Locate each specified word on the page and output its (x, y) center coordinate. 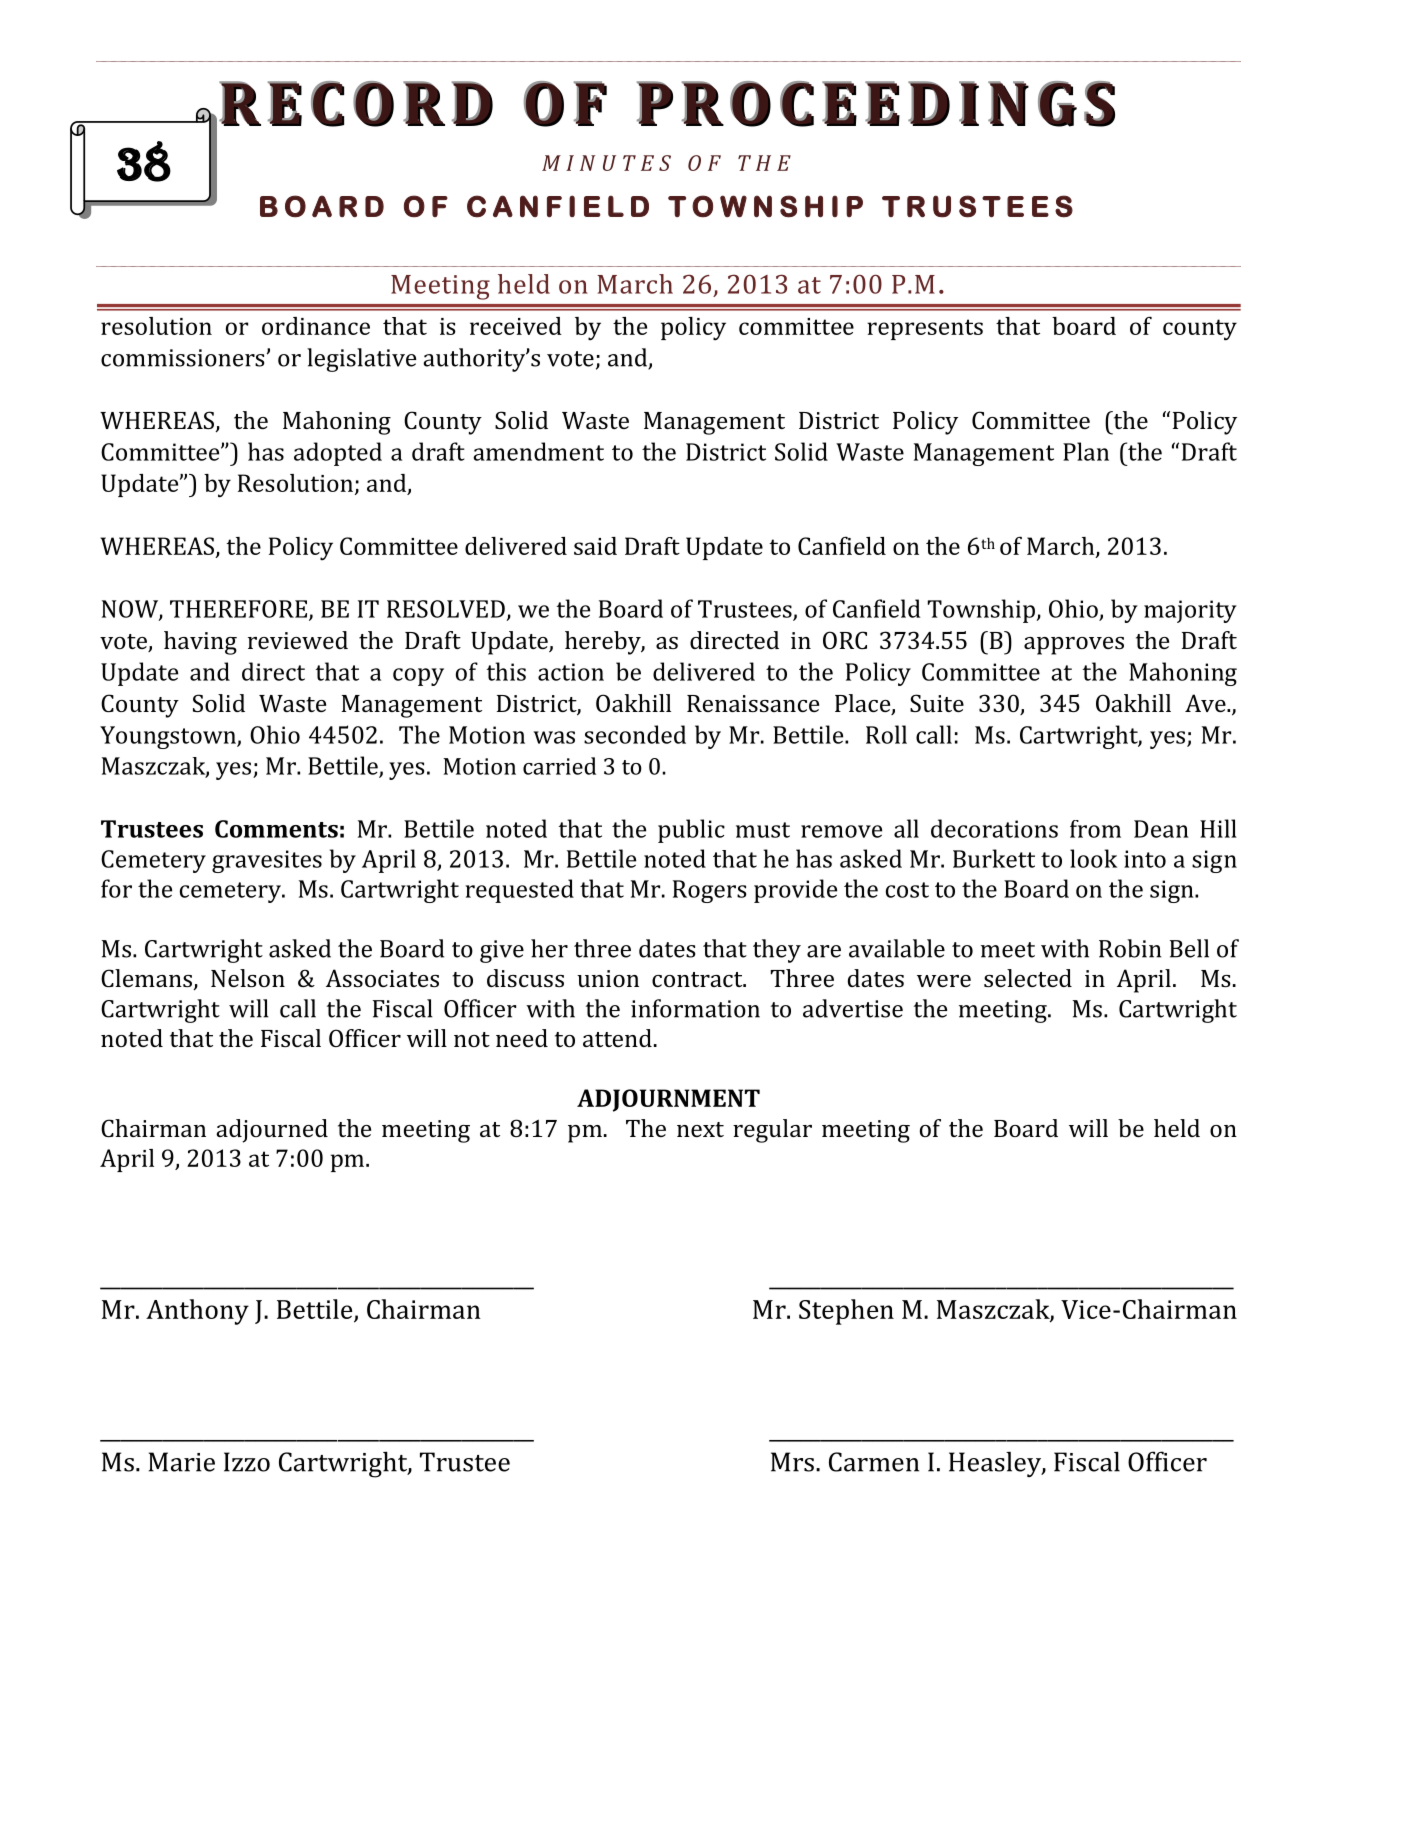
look (1093, 858)
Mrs (792, 1462)
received (516, 326)
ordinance (316, 326)
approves (1074, 646)
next (700, 1129)
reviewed (298, 640)
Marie (181, 1462)
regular (772, 1131)
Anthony (197, 1312)
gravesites (267, 861)
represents (925, 329)
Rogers (710, 891)
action (571, 672)
